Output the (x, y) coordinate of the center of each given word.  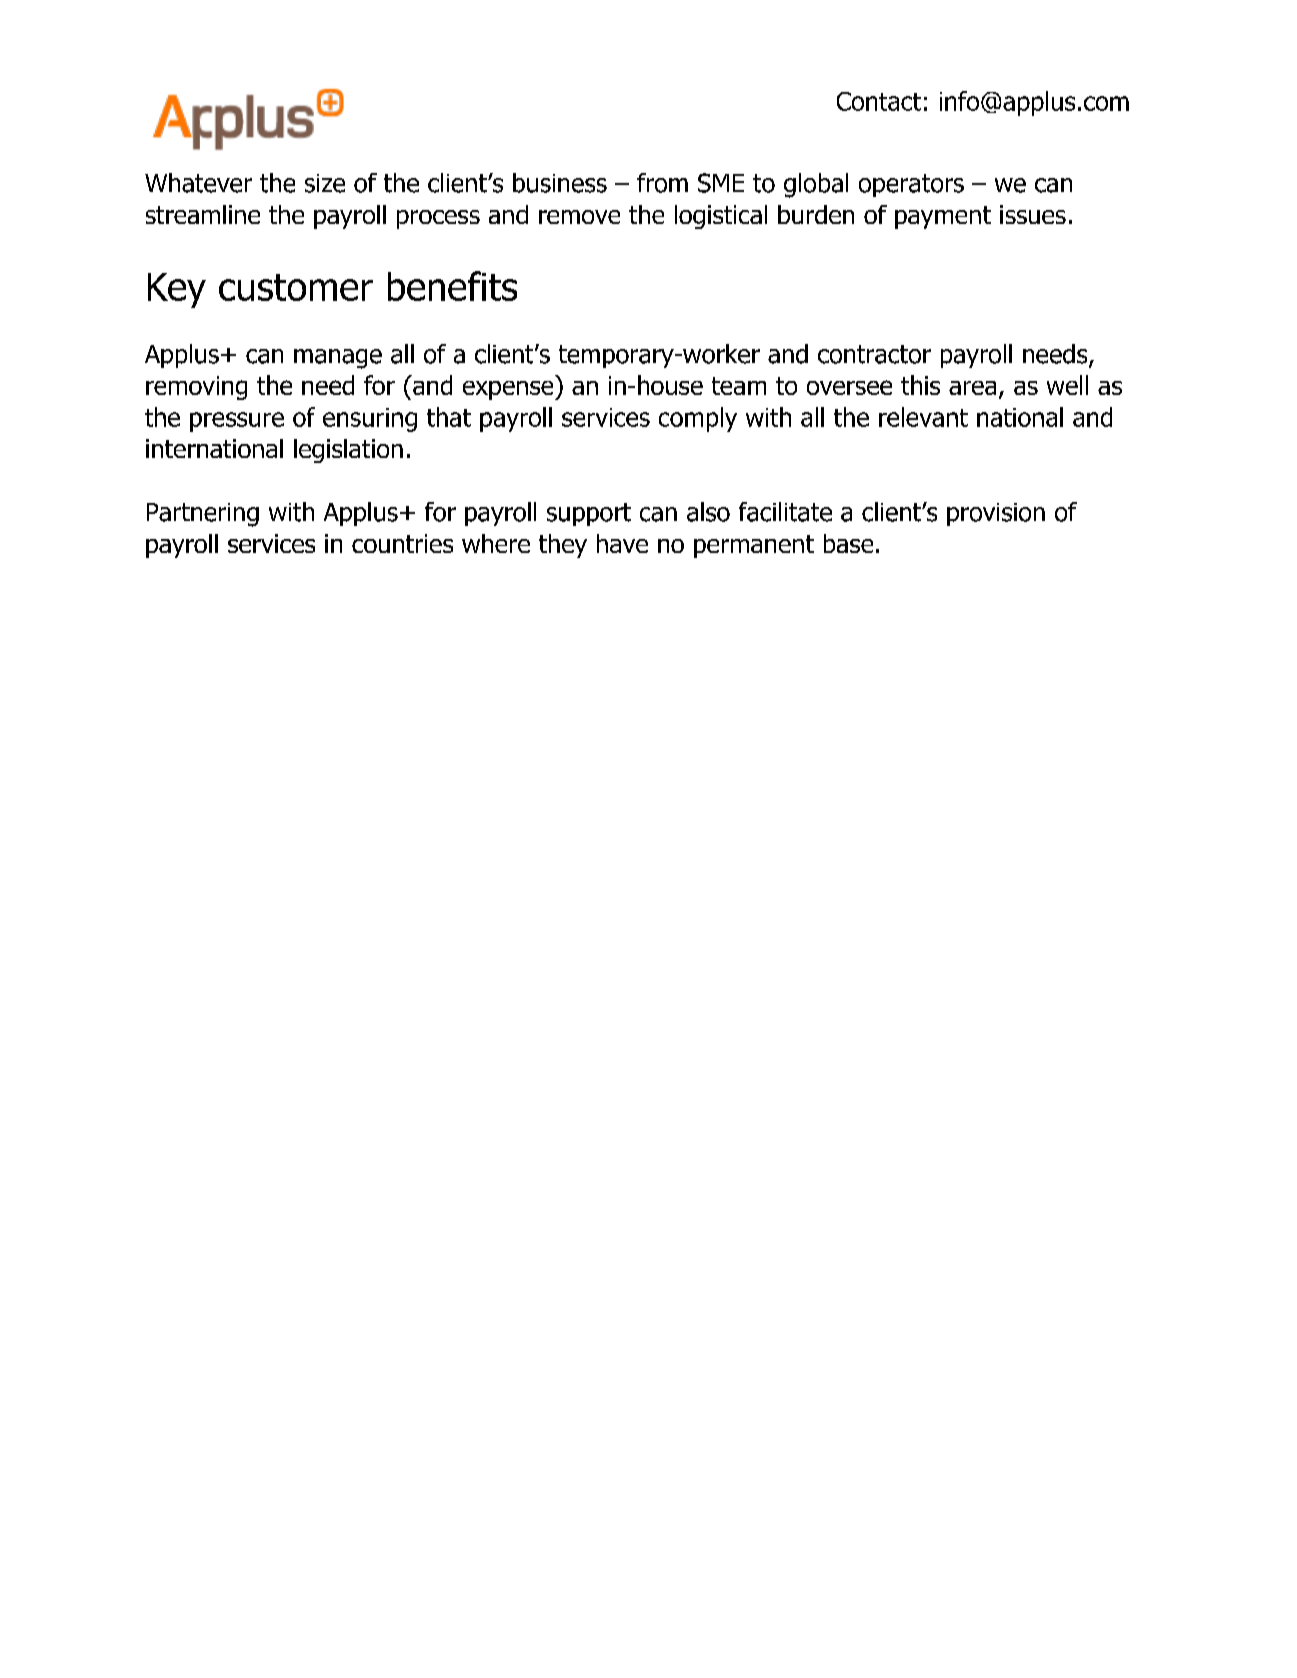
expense (509, 390)
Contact (879, 101)
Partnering (203, 515)
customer (296, 287)
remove (579, 217)
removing (196, 388)
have (622, 543)
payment (943, 217)
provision (996, 514)
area (972, 388)
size (325, 183)
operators (911, 185)
